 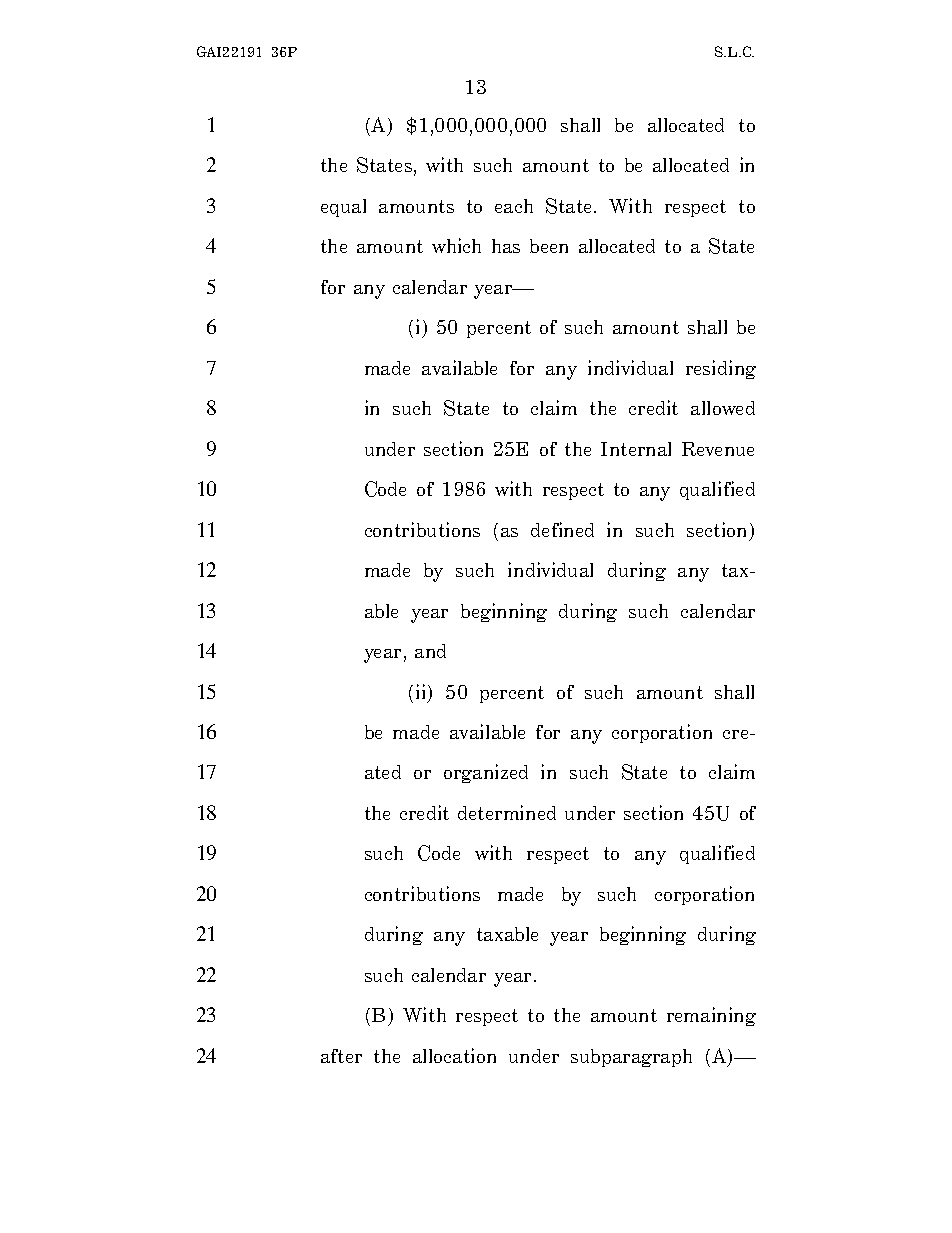 What do you see at coordinates (718, 449) in the screenshot?
I see `Revenue` at bounding box center [718, 449].
